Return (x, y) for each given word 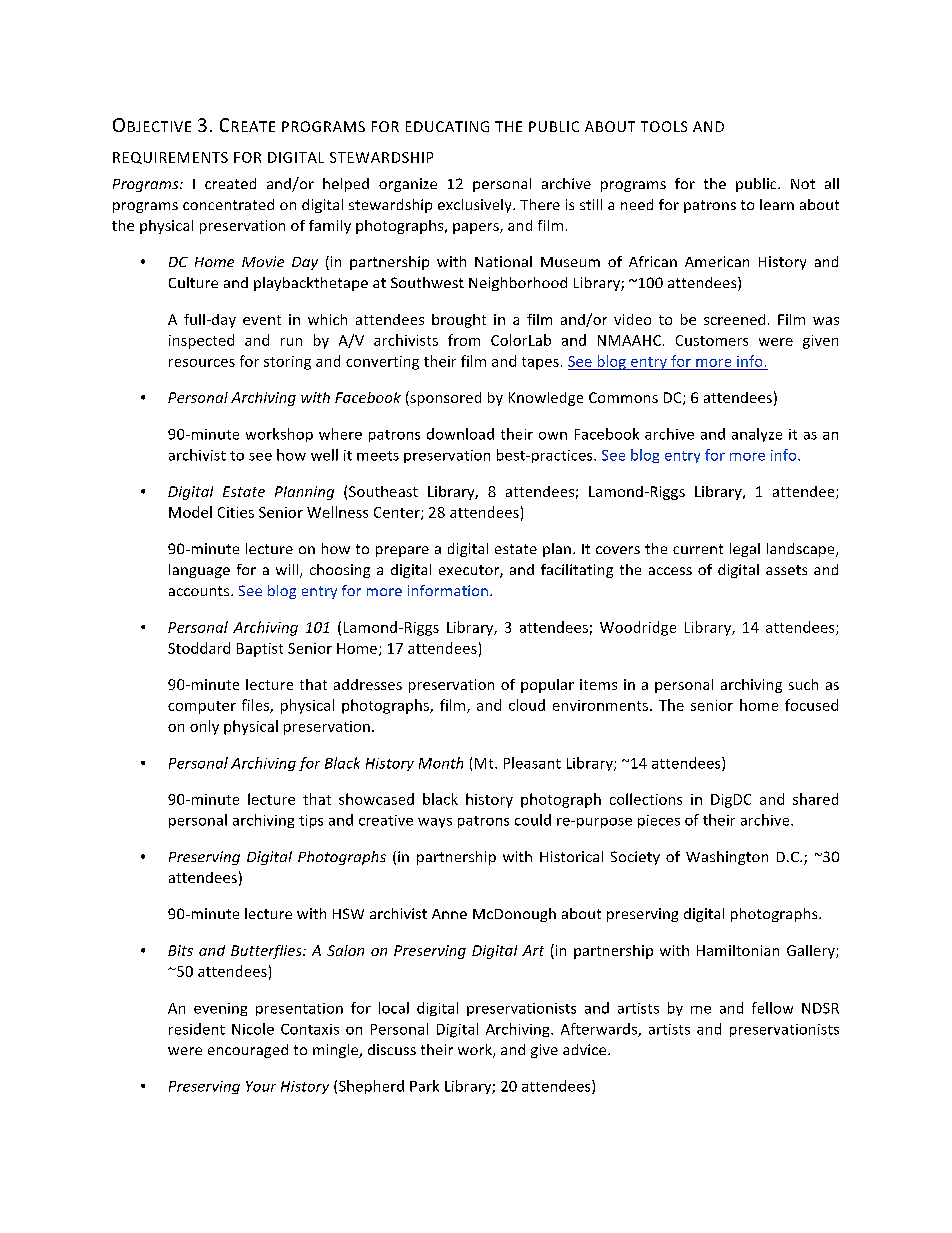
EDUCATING (447, 126)
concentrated (228, 204)
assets (786, 570)
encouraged (248, 1051)
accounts (200, 591)
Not (803, 184)
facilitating (577, 571)
